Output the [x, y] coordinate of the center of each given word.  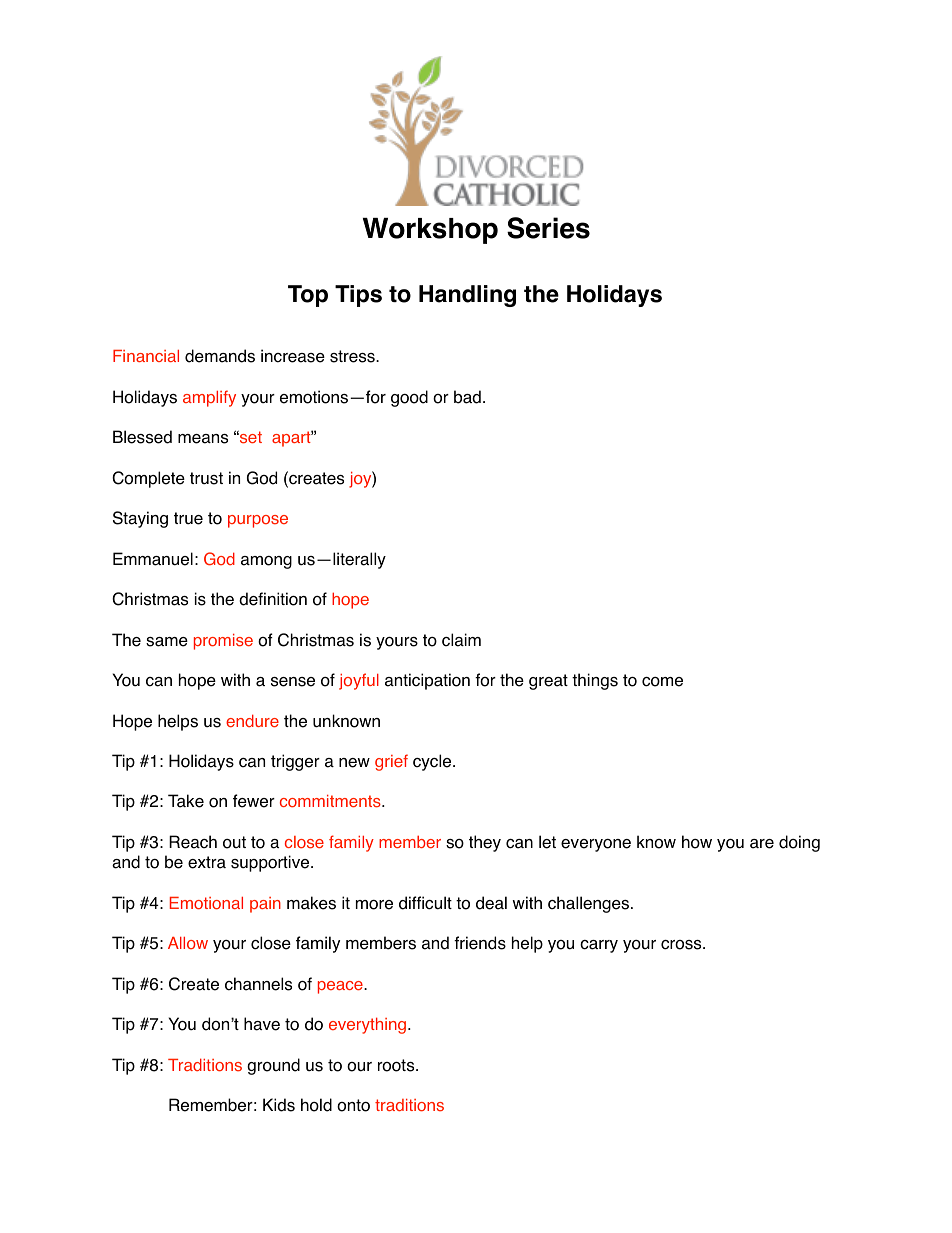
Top [308, 296]
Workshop [430, 231]
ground [273, 1066]
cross [682, 945]
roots [397, 1065]
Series [548, 228]
